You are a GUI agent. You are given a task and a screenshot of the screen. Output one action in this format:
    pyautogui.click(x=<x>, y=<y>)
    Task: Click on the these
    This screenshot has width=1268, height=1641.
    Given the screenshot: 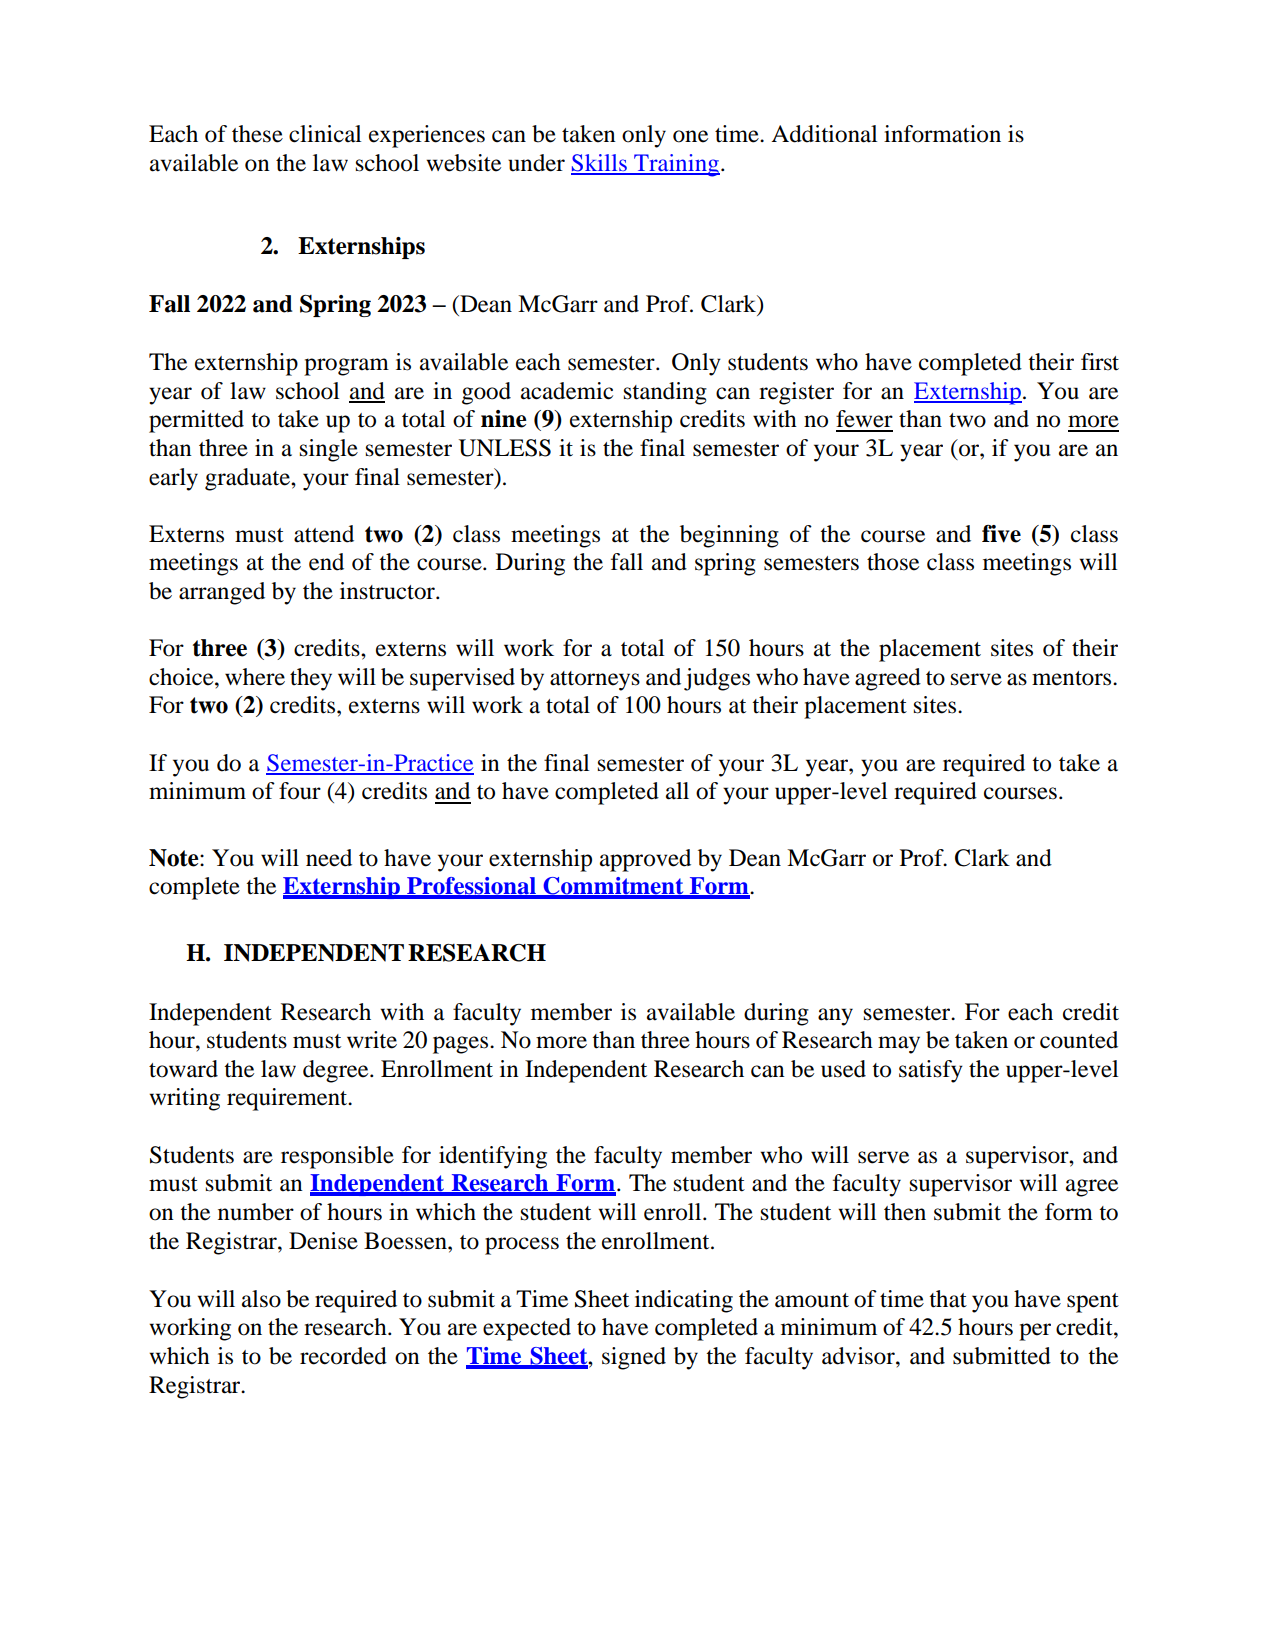 What is the action you would take?
    pyautogui.click(x=257, y=134)
